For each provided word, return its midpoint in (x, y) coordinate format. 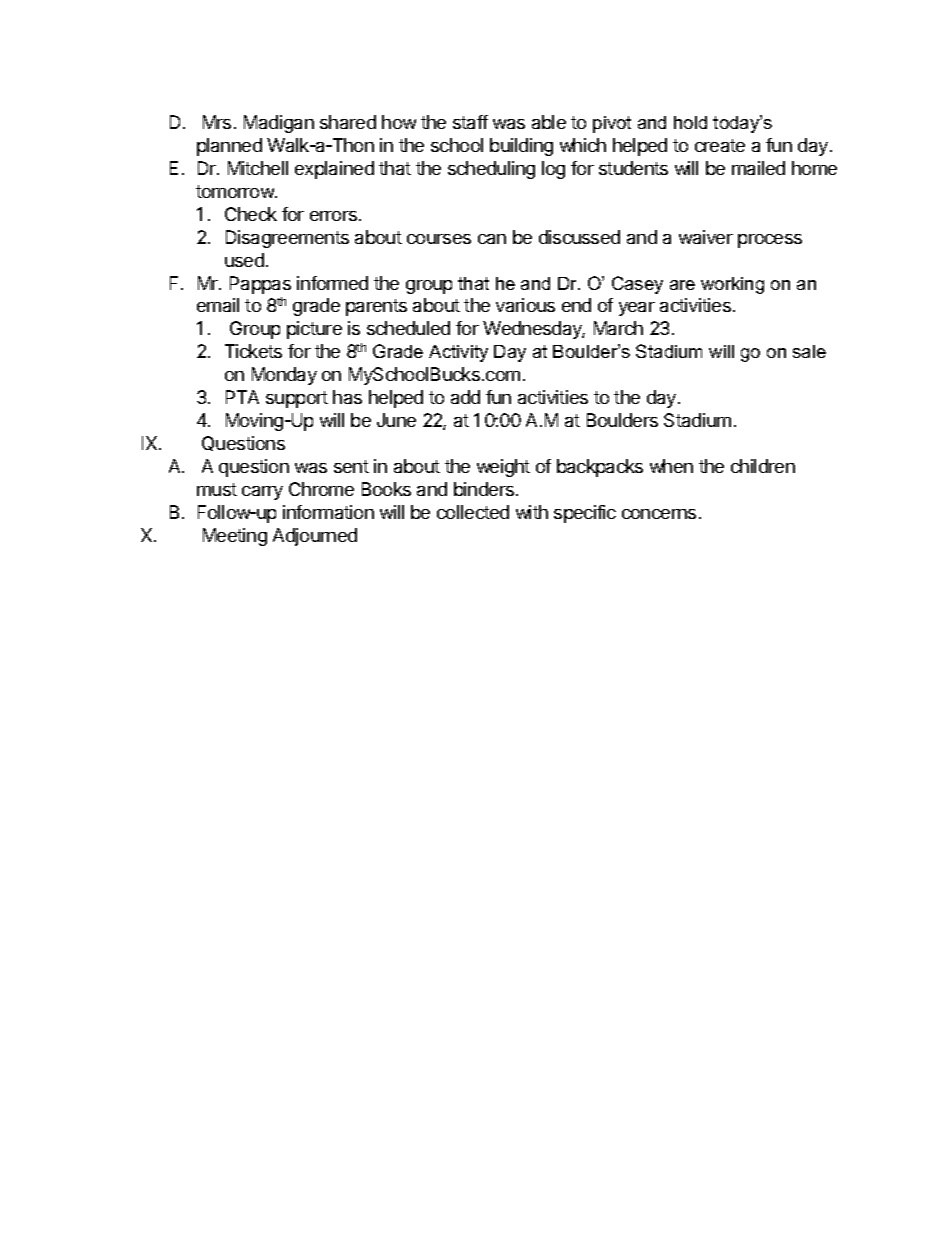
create (720, 145)
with (532, 512)
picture (314, 330)
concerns (659, 514)
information (328, 512)
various (525, 305)
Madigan (279, 124)
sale (809, 351)
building (521, 147)
